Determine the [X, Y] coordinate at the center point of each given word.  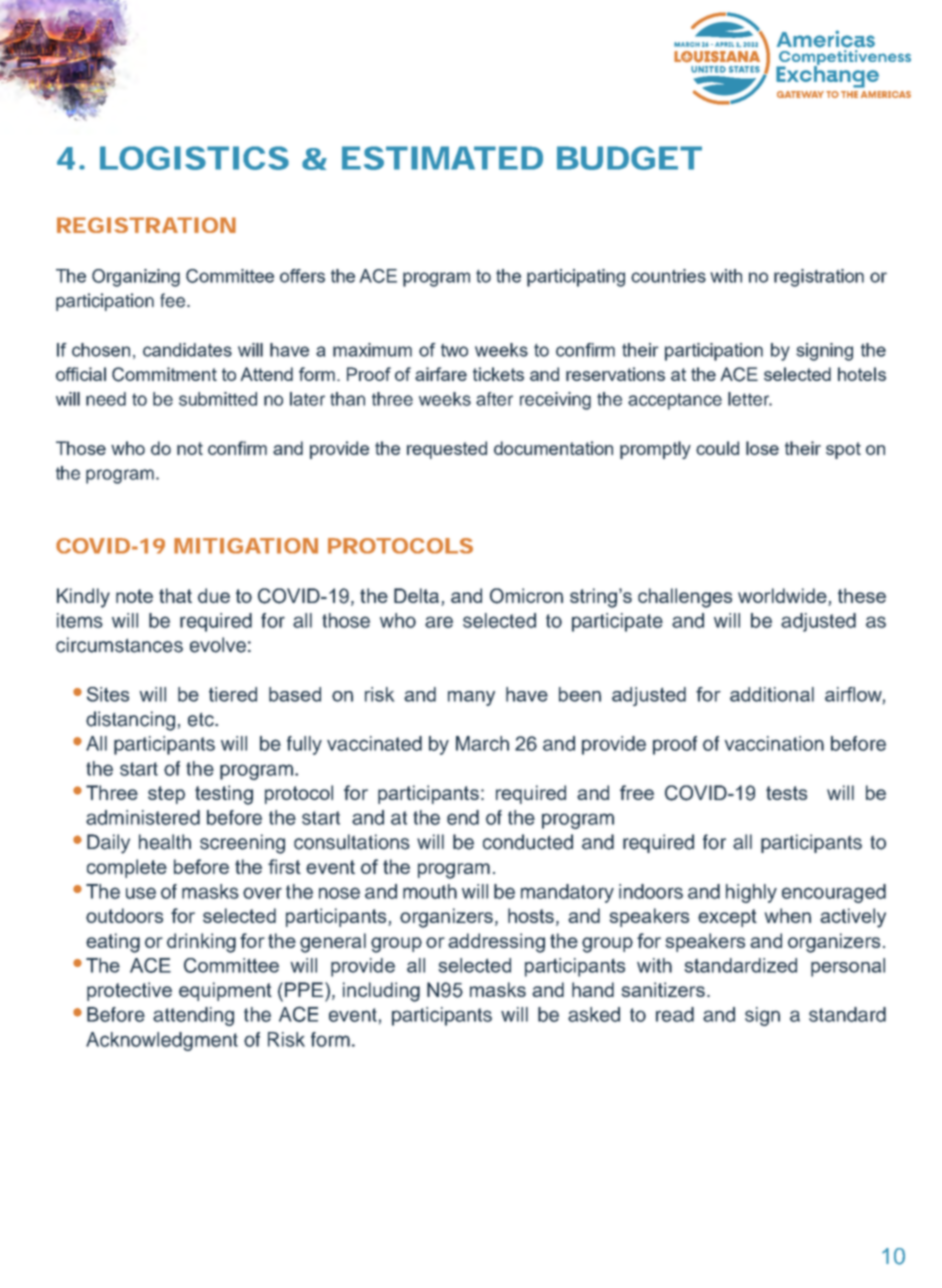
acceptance [675, 401]
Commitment [164, 374]
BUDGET [629, 158]
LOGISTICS [194, 158]
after [494, 399]
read [675, 1014]
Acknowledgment [162, 1041]
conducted [528, 842]
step [166, 795]
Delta [416, 595]
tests [786, 793]
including [381, 992]
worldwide [782, 595]
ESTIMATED [442, 158]
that [175, 595]
